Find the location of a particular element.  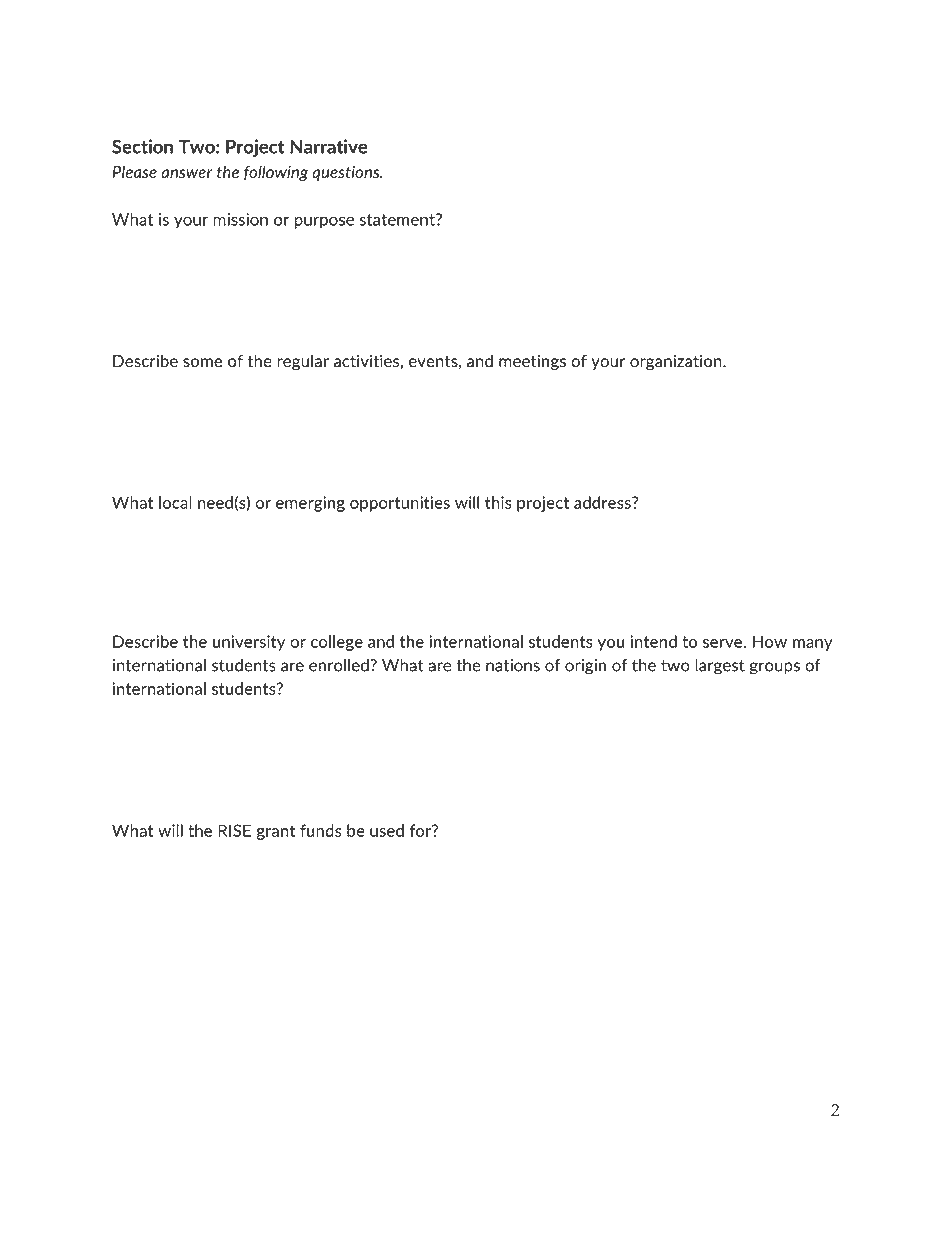

local is located at coordinates (175, 502).
